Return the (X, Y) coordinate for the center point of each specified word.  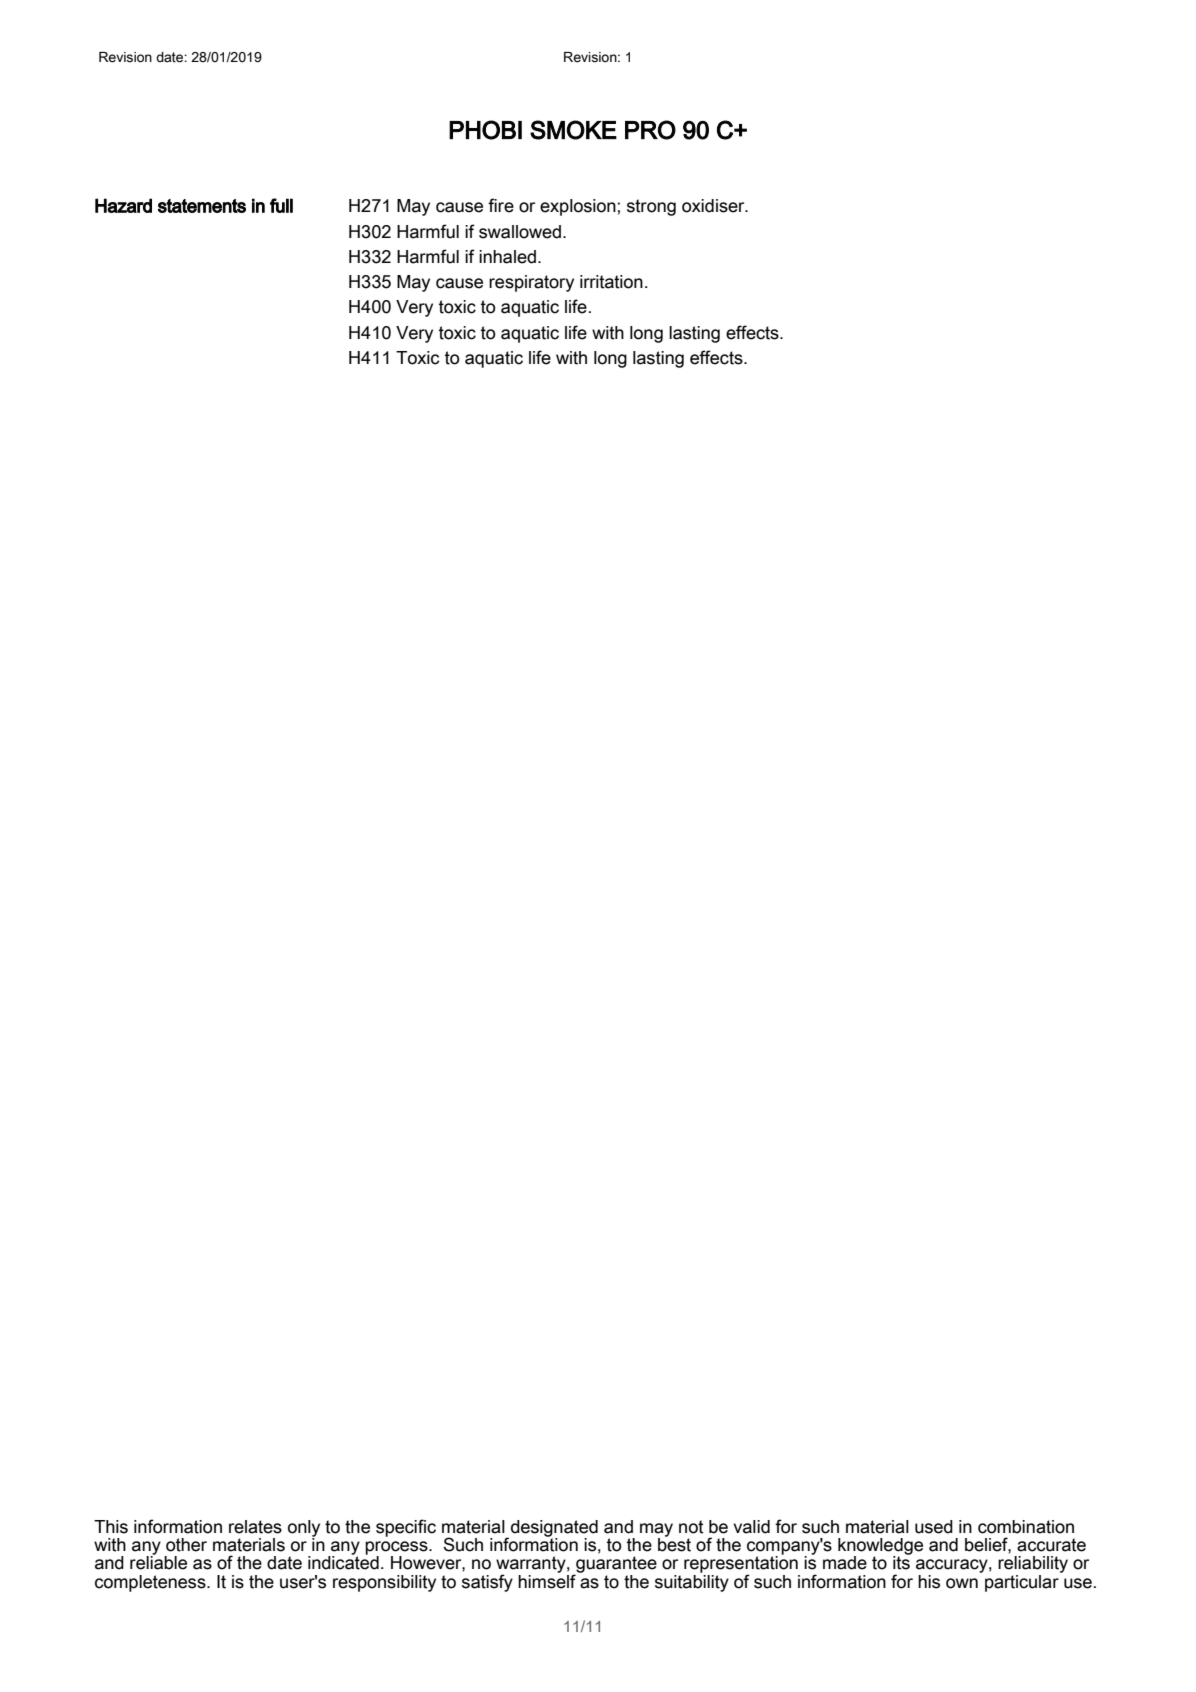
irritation (611, 282)
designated (554, 1529)
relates (255, 1527)
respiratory (531, 283)
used (934, 1527)
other (186, 1545)
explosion (578, 207)
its (902, 1562)
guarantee (615, 1566)
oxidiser (714, 206)
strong (651, 207)
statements (202, 206)
